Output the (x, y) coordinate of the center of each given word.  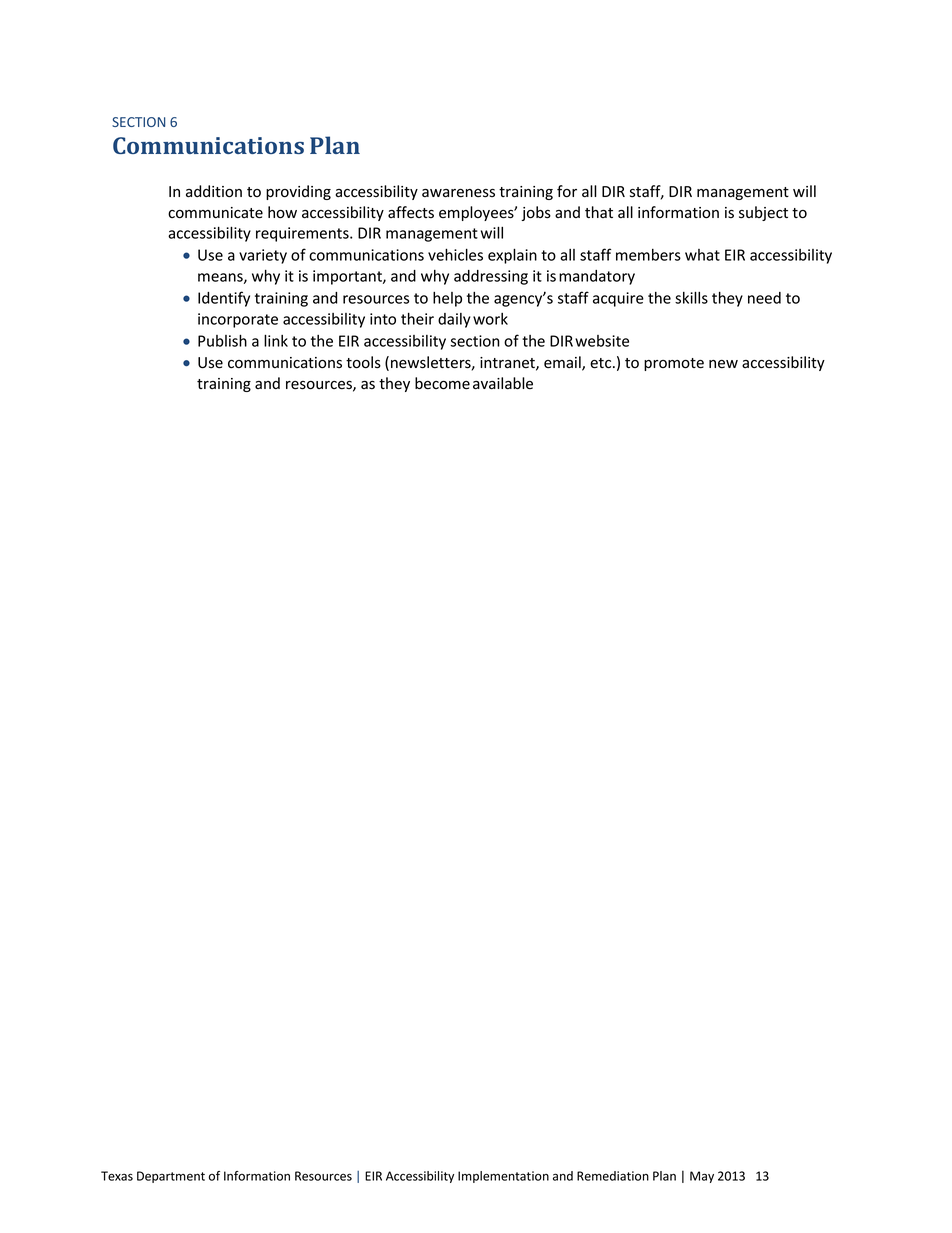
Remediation (613, 1176)
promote (674, 364)
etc (602, 363)
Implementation (503, 1177)
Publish (222, 340)
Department (171, 1177)
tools (363, 362)
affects (411, 212)
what (702, 255)
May (702, 1177)
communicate (215, 213)
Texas (117, 1176)
